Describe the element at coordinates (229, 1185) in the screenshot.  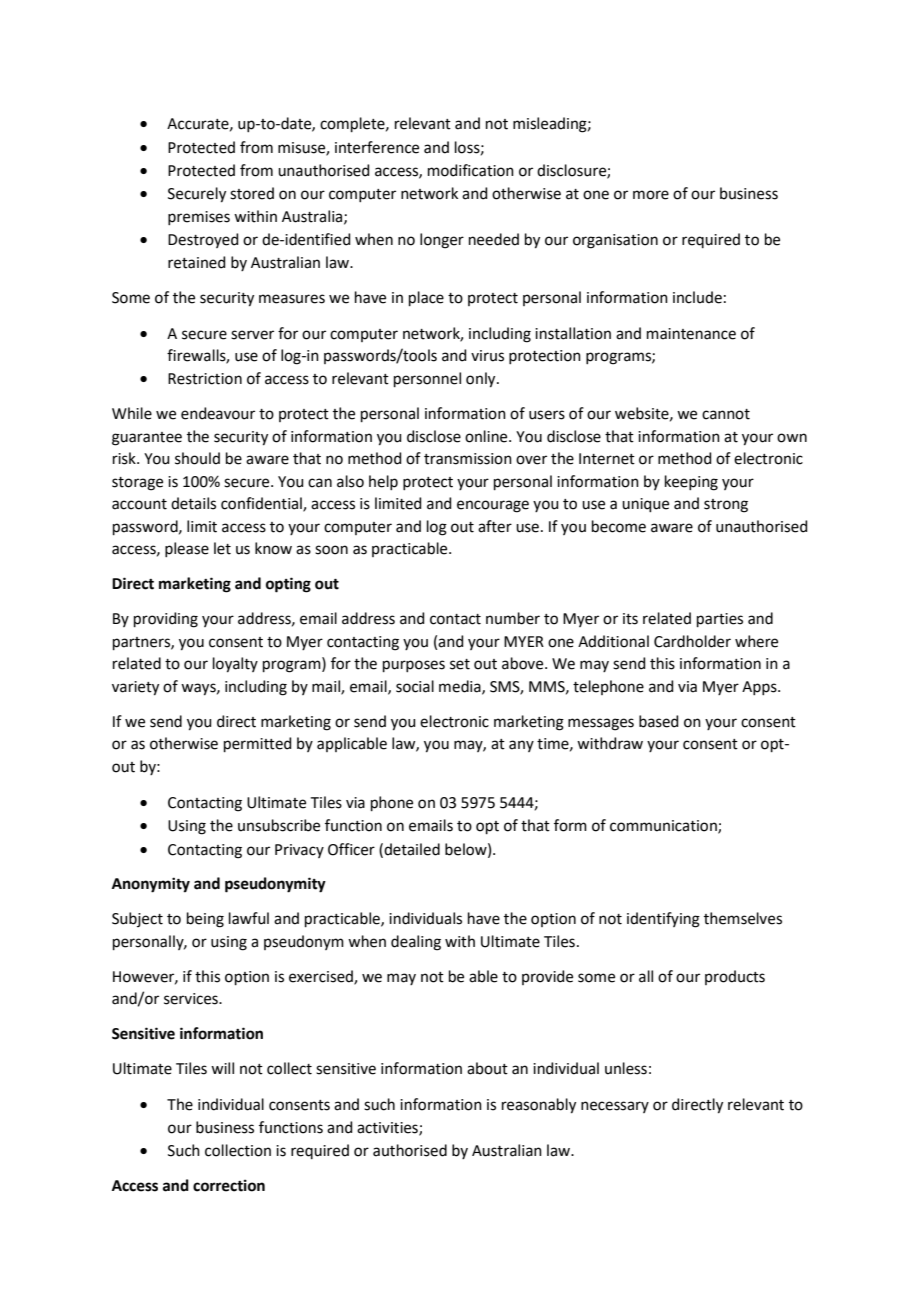
I see `correction` at that location.
